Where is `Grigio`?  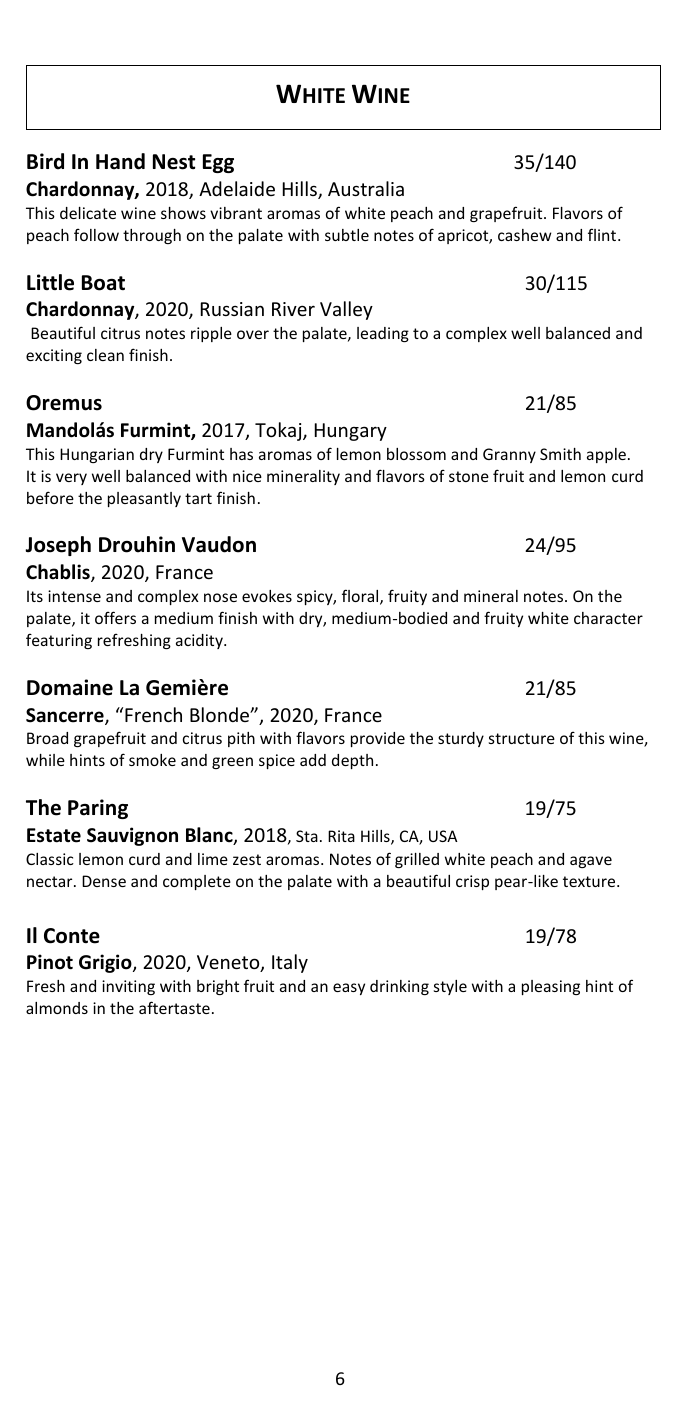 Grigio is located at coordinates (106, 963).
